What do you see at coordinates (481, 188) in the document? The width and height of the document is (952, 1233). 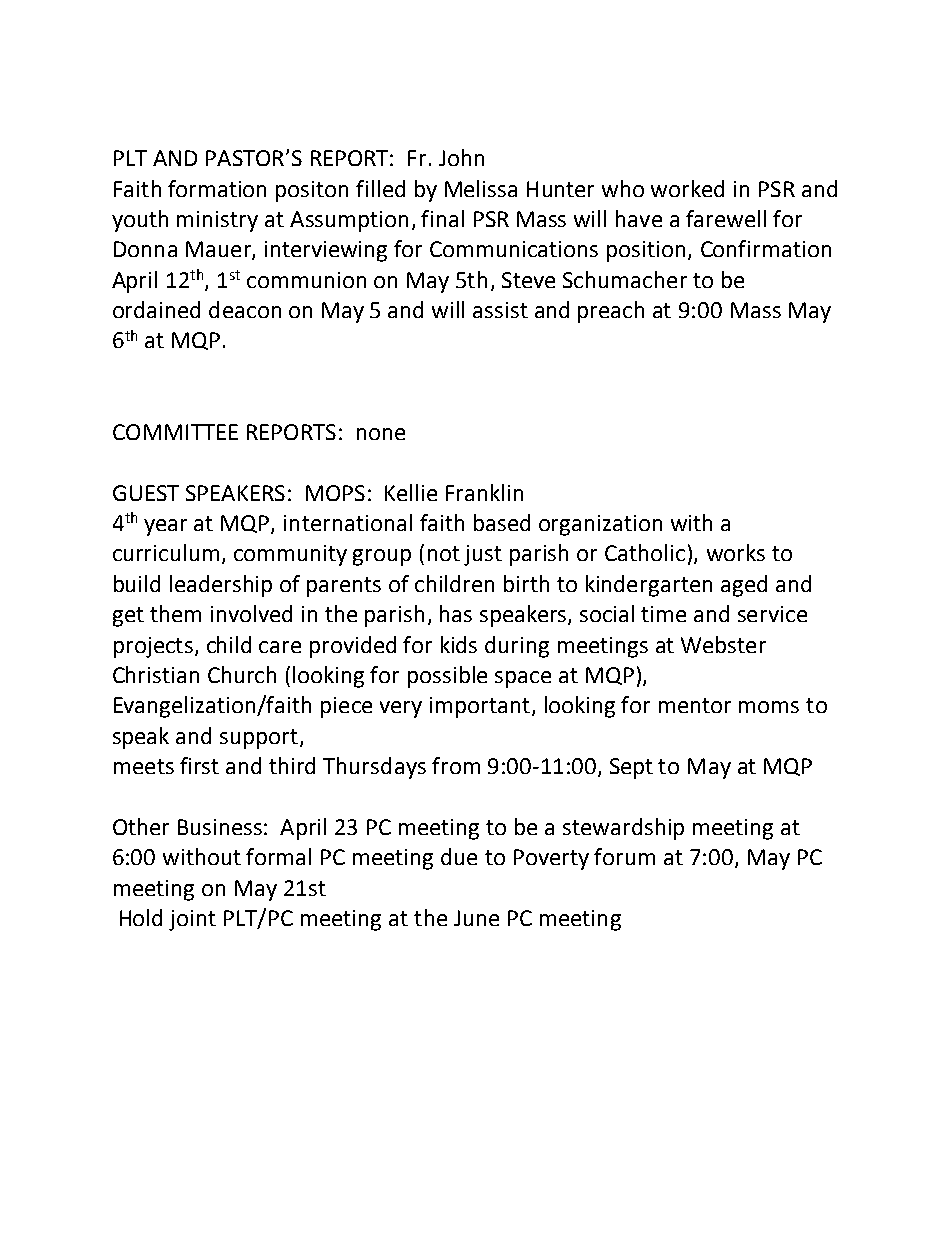 I see `Melissa` at bounding box center [481, 188].
